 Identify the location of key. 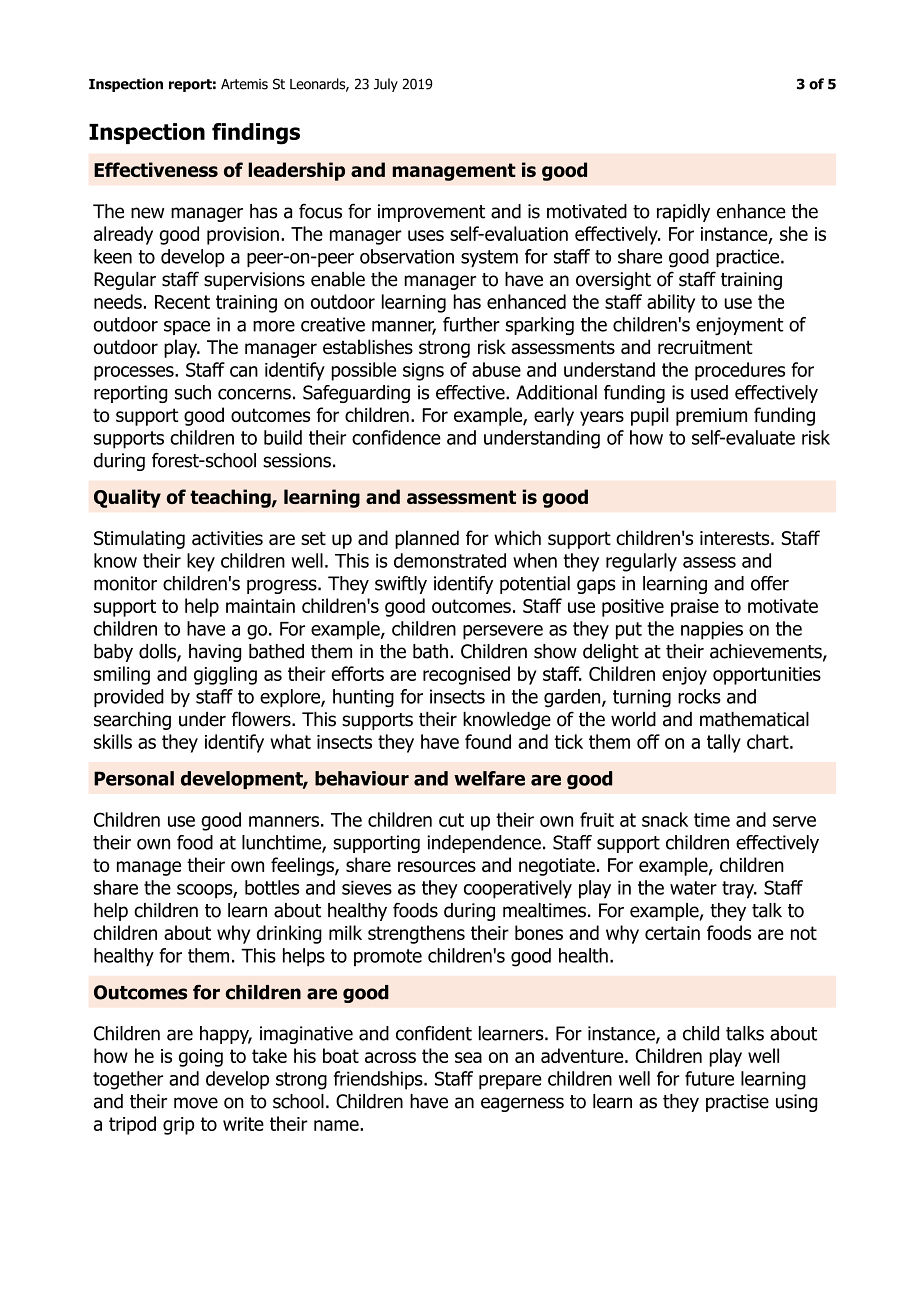
(201, 562).
